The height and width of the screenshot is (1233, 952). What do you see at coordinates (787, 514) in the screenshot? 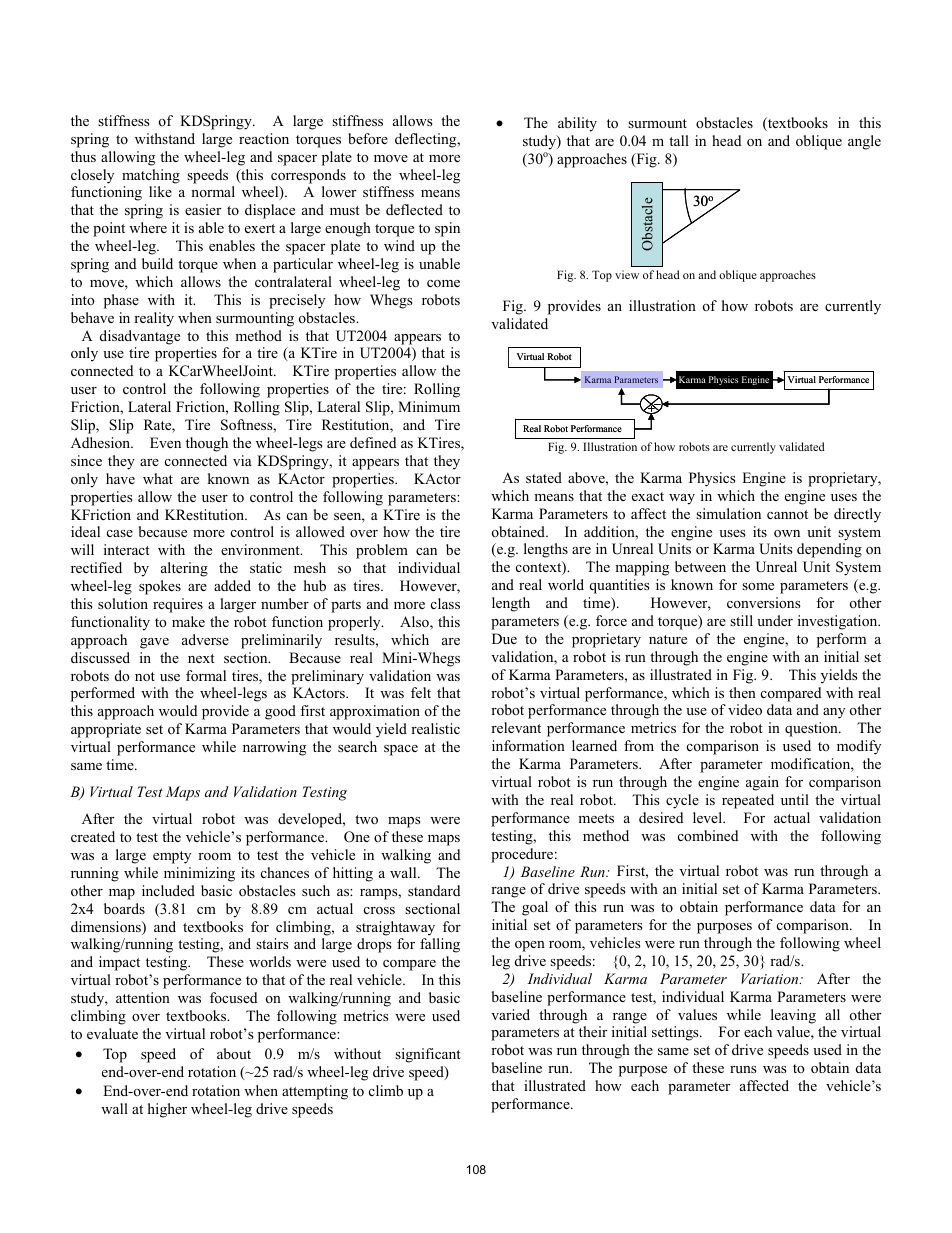
I see `cannot` at bounding box center [787, 514].
